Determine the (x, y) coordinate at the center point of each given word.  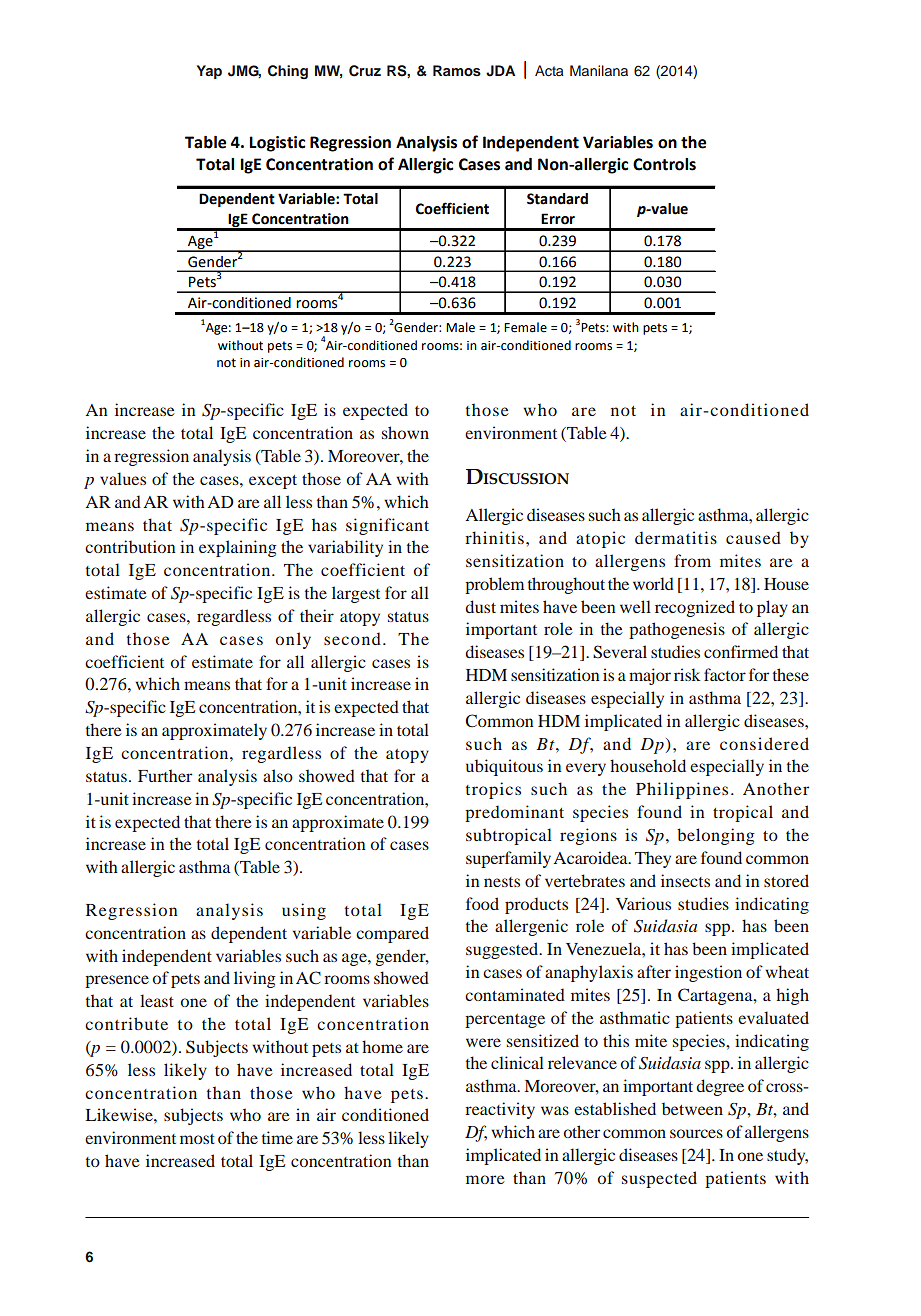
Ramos (457, 70)
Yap (209, 72)
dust (480, 606)
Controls (664, 164)
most (197, 1139)
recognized (695, 608)
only (293, 640)
